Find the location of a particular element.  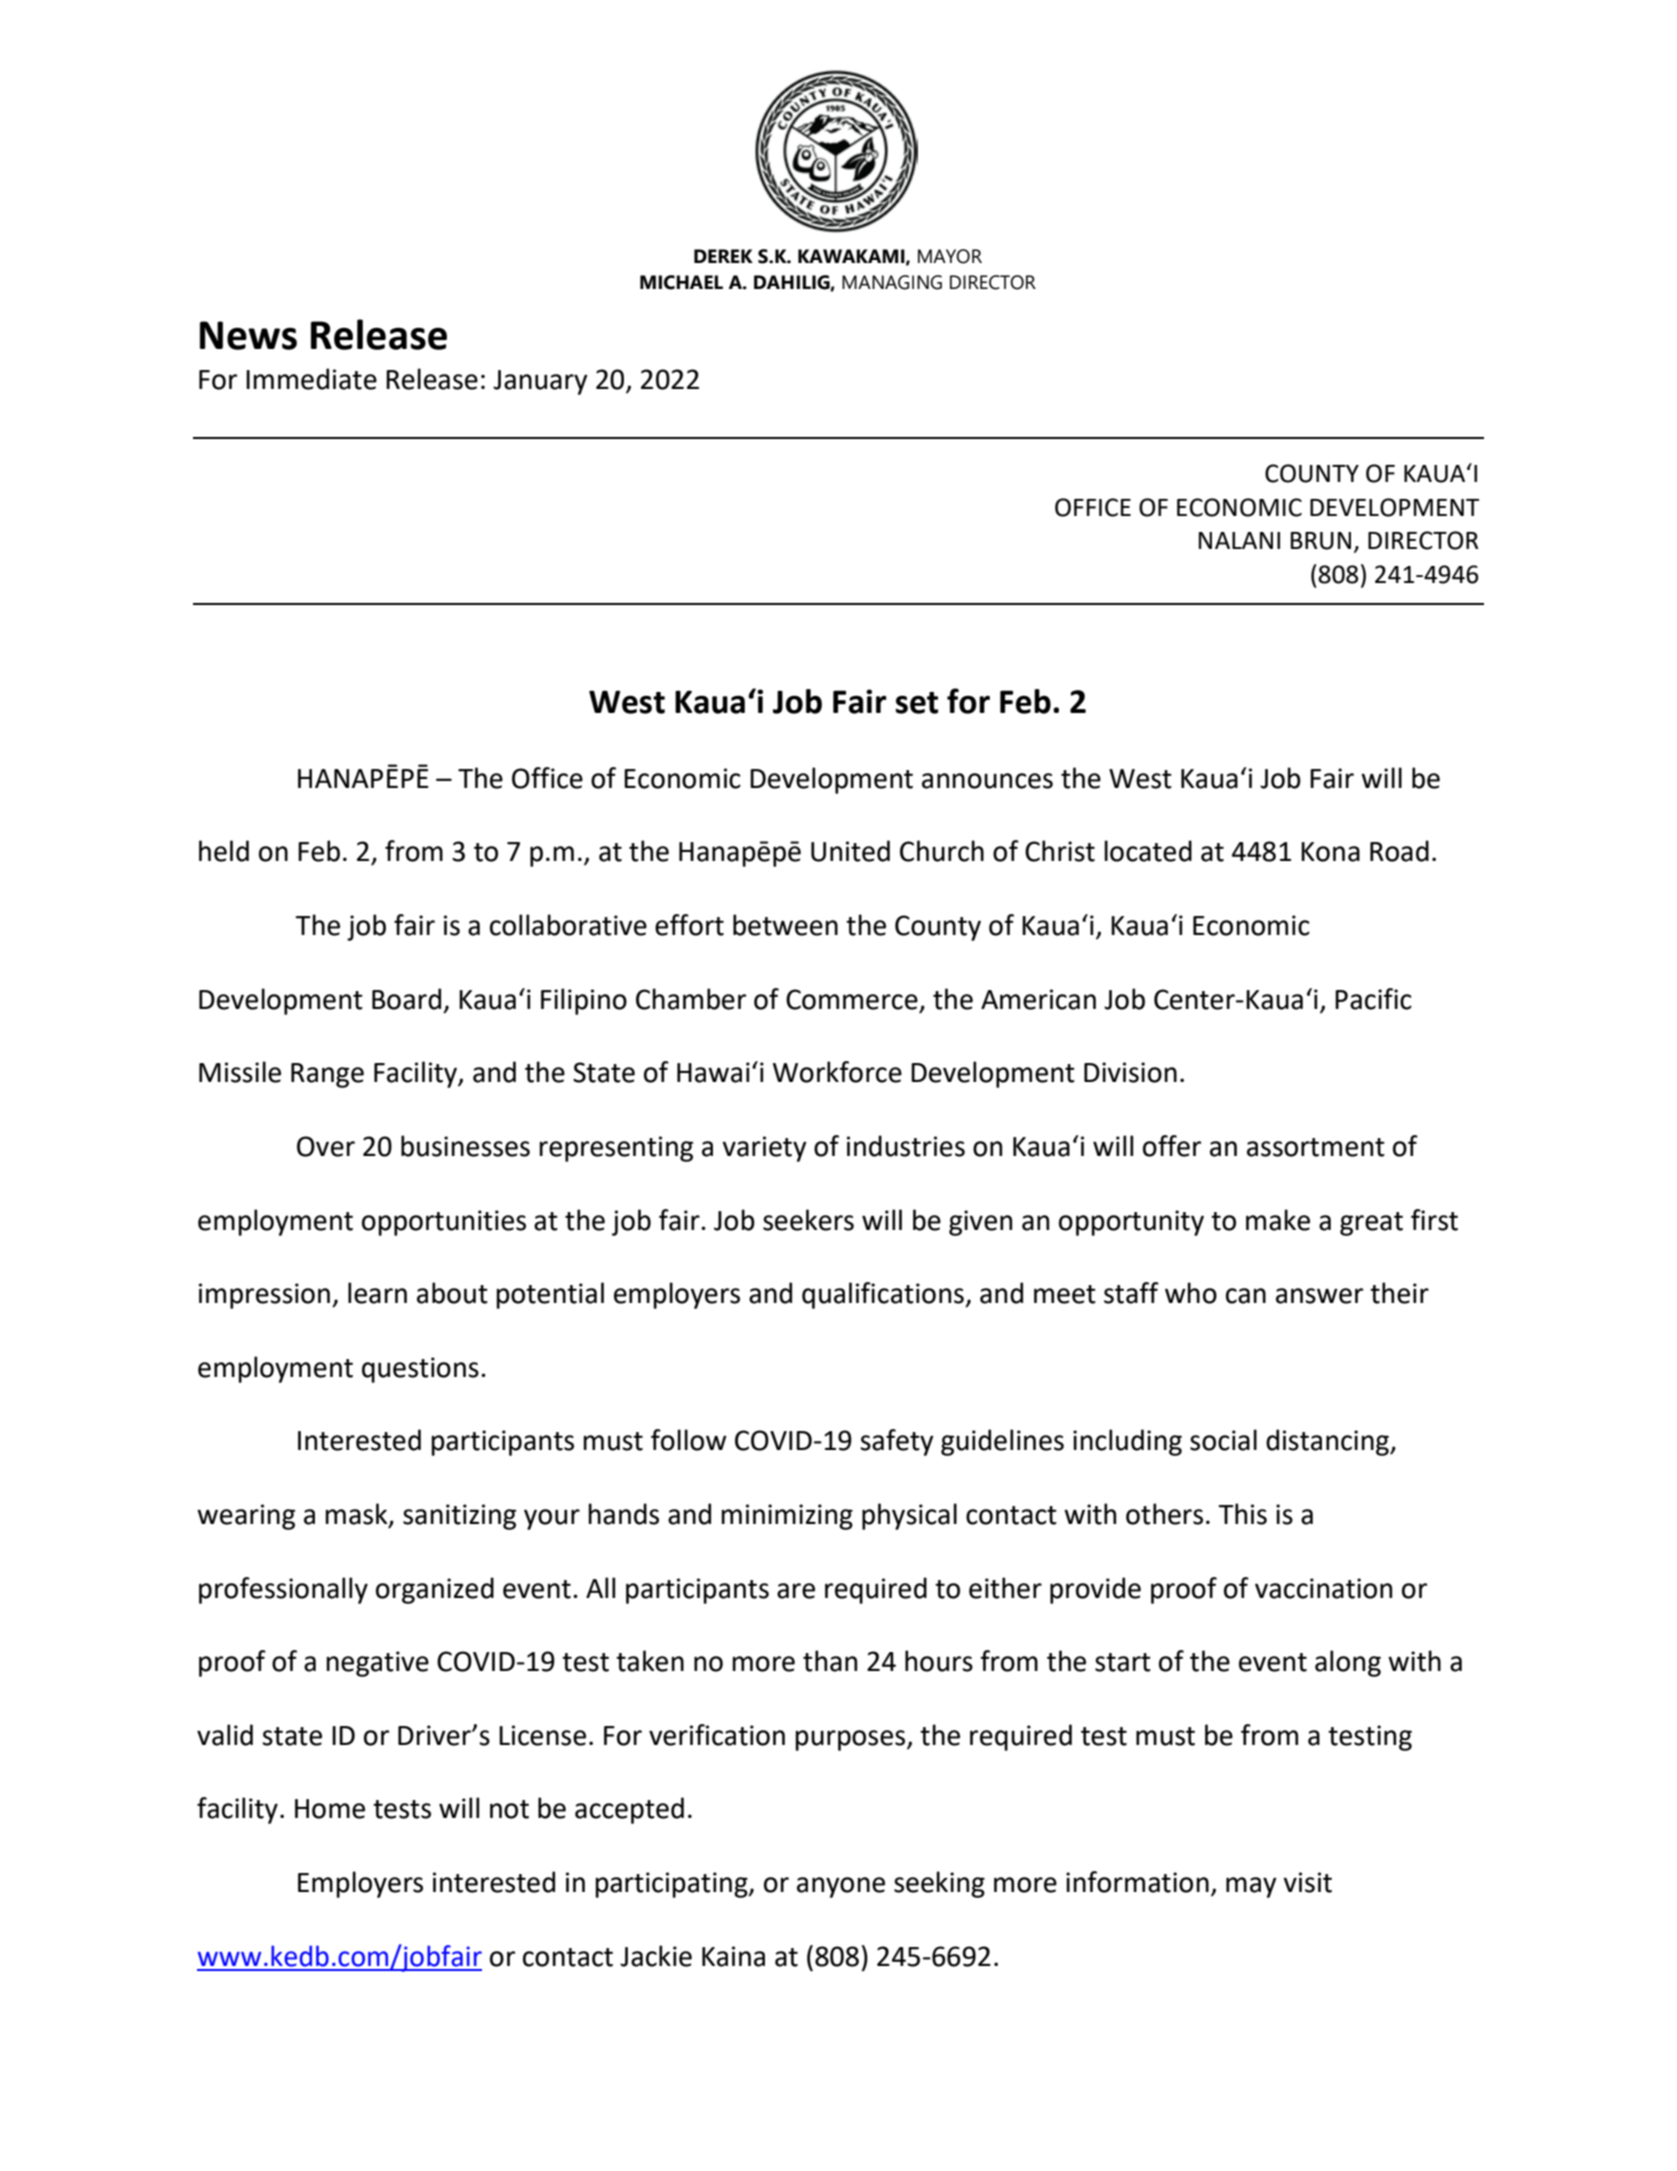

set is located at coordinates (917, 703).
